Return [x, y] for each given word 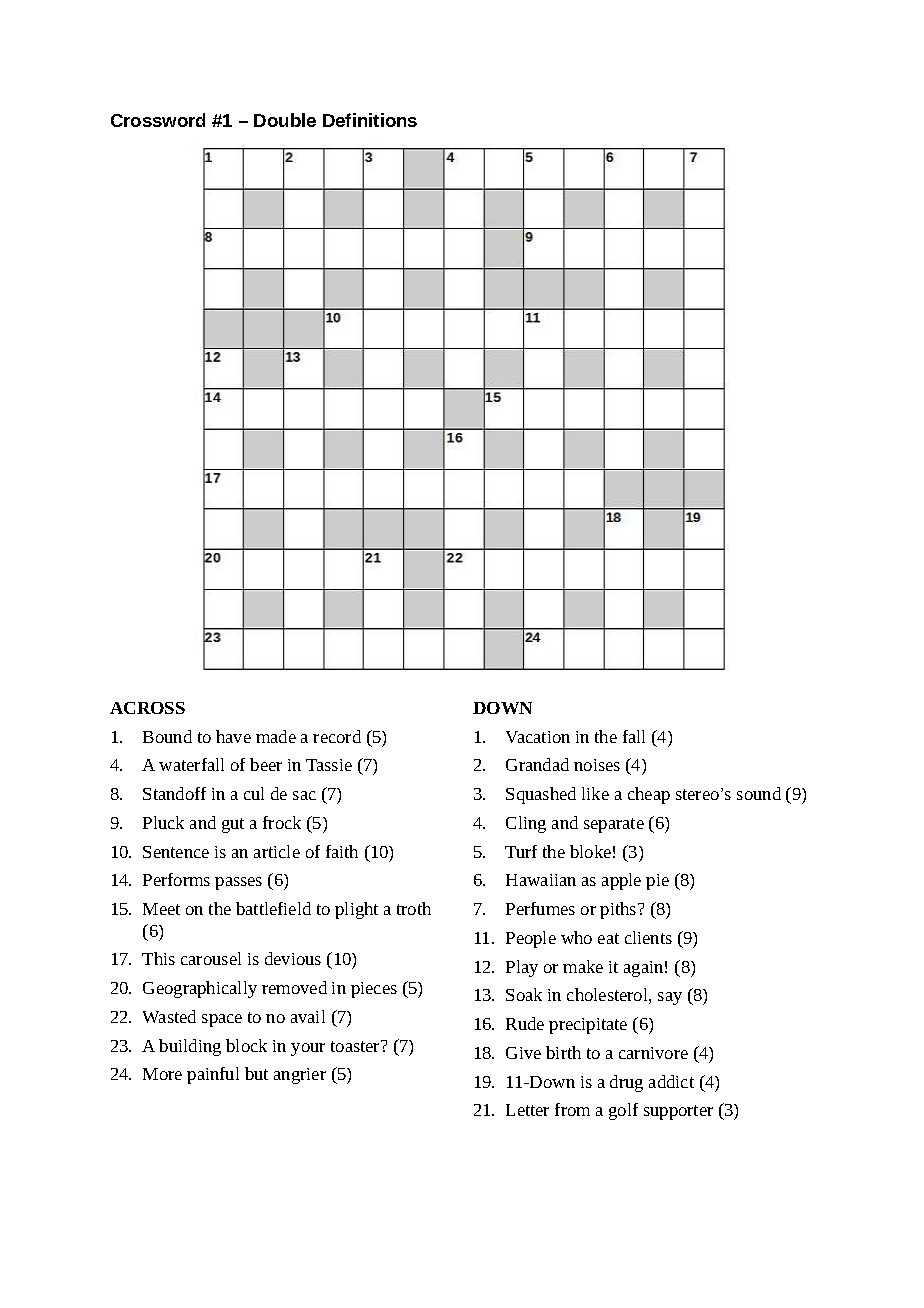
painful [213, 1075]
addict [671, 1081]
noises [597, 765]
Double [285, 120]
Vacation [538, 737]
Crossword [158, 120]
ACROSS [147, 708]
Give [523, 1053]
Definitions [370, 120]
